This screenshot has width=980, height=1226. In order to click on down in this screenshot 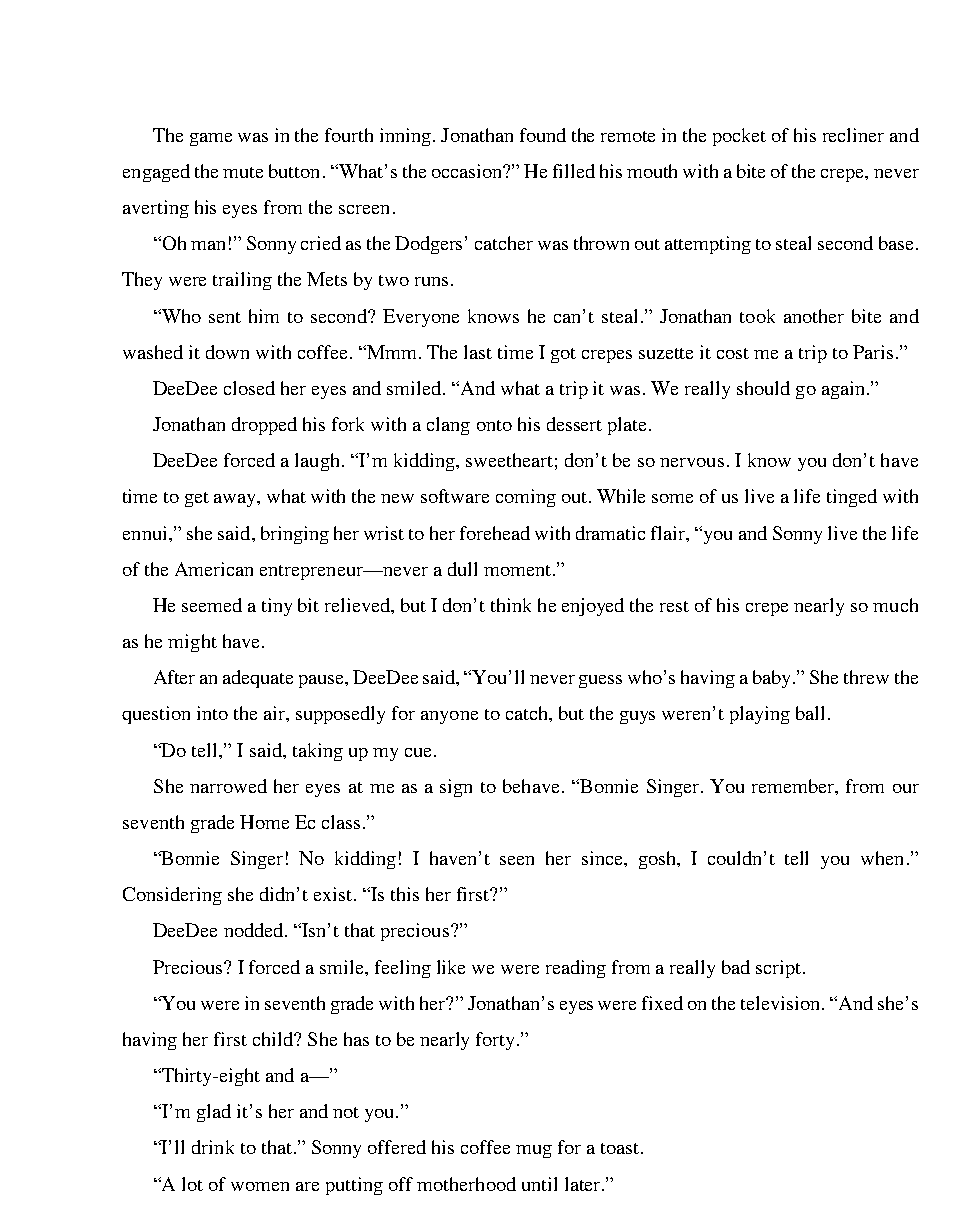, I will do `click(227, 352)`.
